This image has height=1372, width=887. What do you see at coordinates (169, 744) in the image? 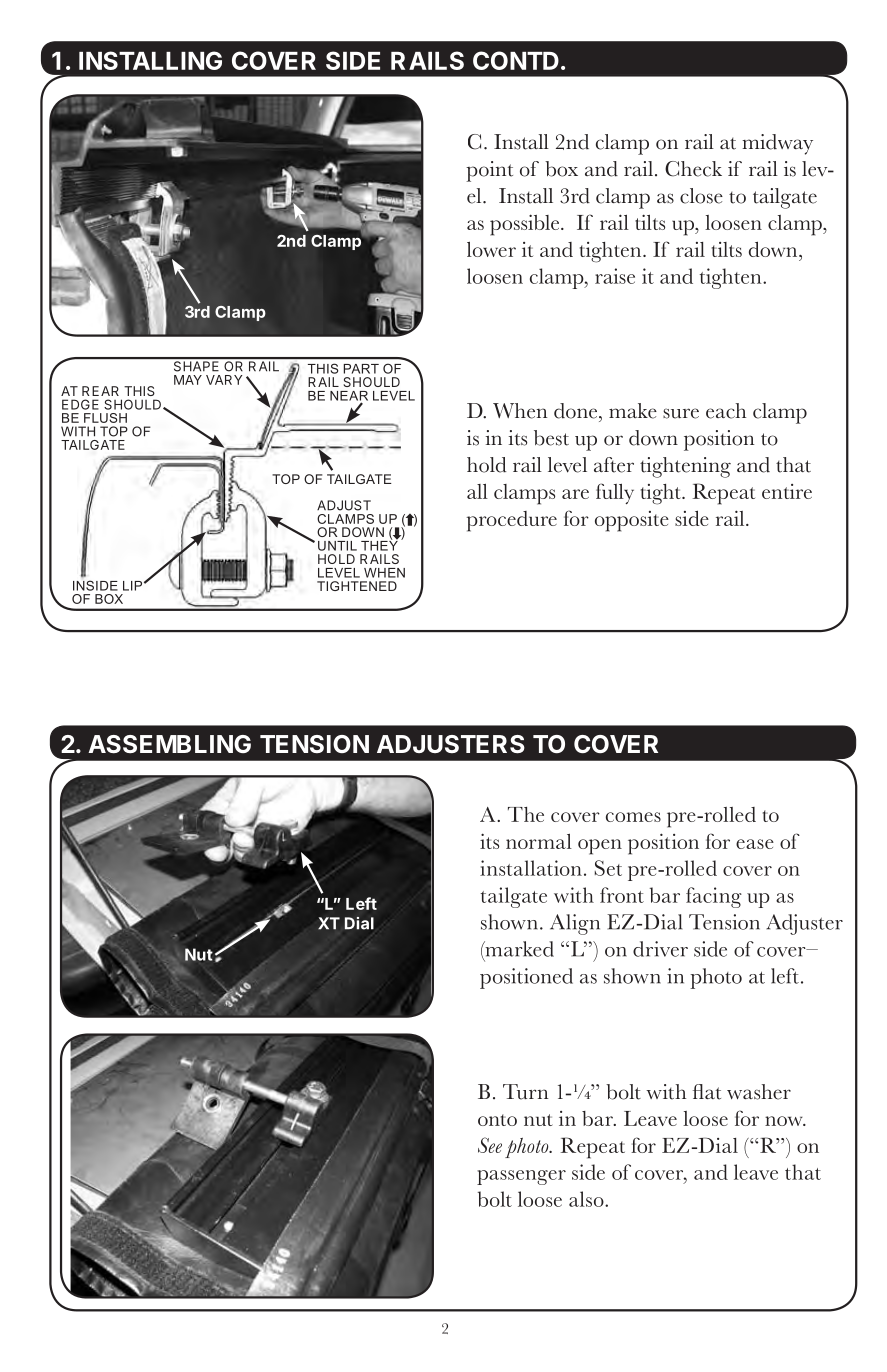
I see `ASSEMBLING` at bounding box center [169, 744].
